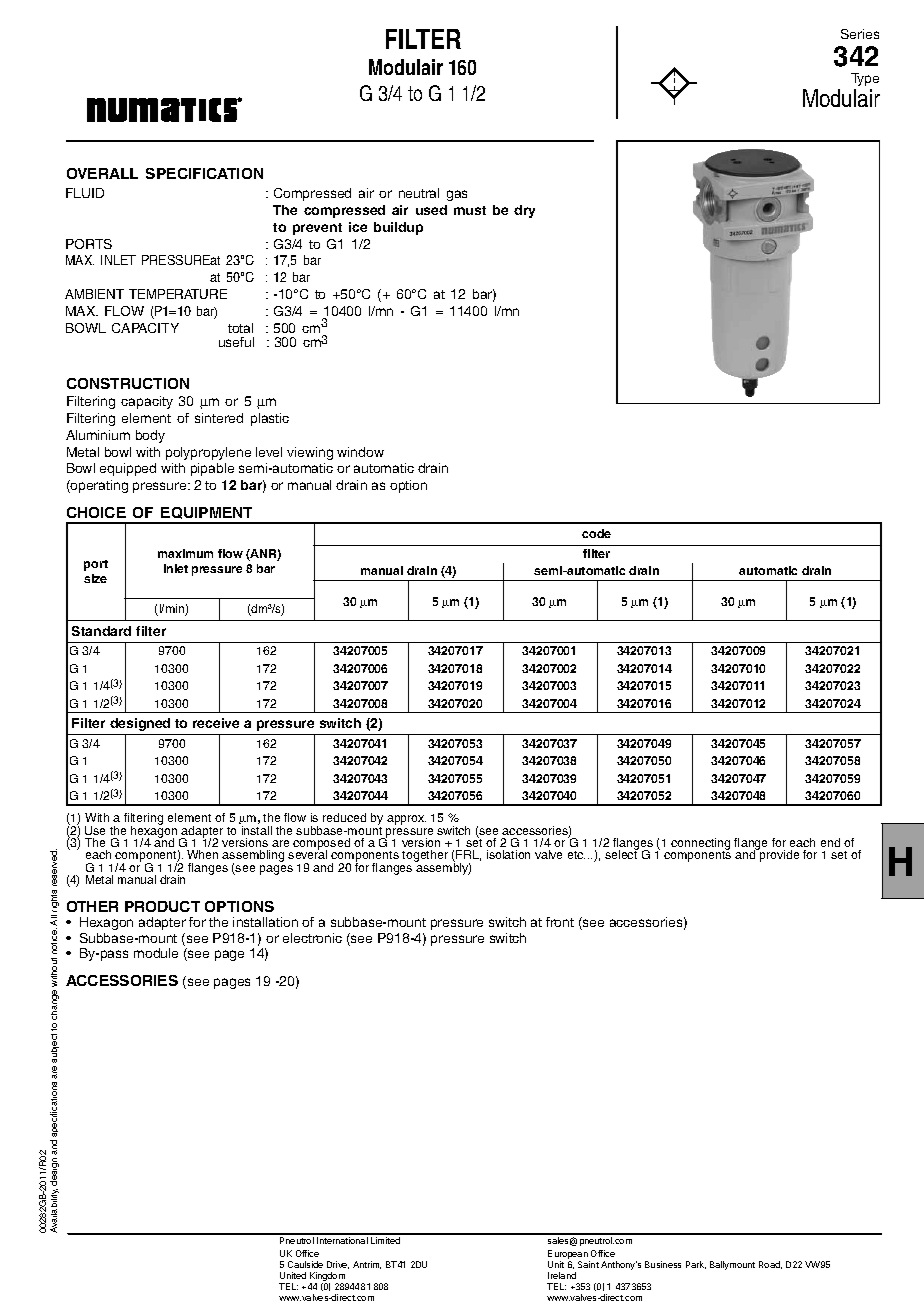  Describe the element at coordinates (457, 195) in the screenshot. I see `gas` at that location.
